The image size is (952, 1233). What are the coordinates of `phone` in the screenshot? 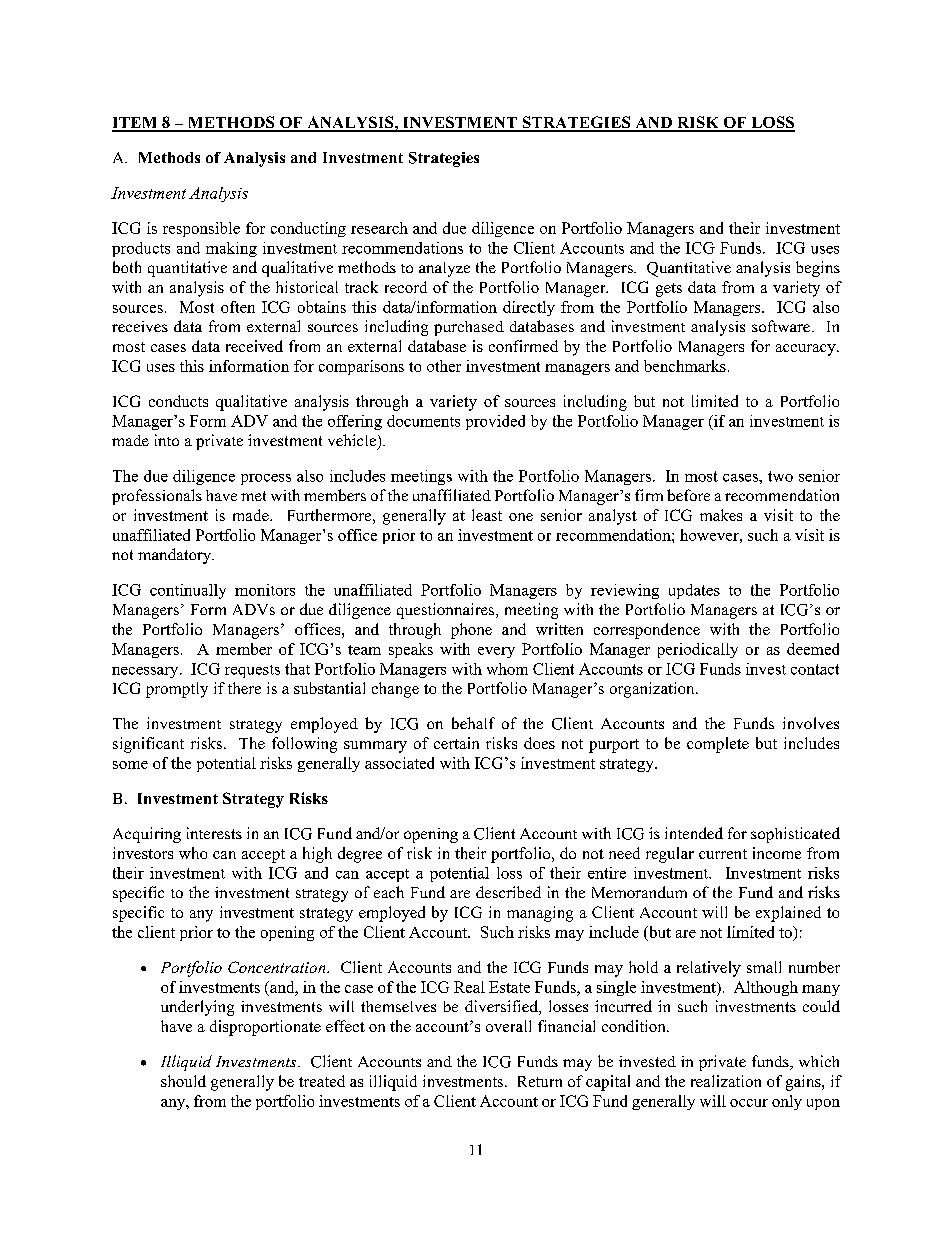 It's located at (471, 631).
